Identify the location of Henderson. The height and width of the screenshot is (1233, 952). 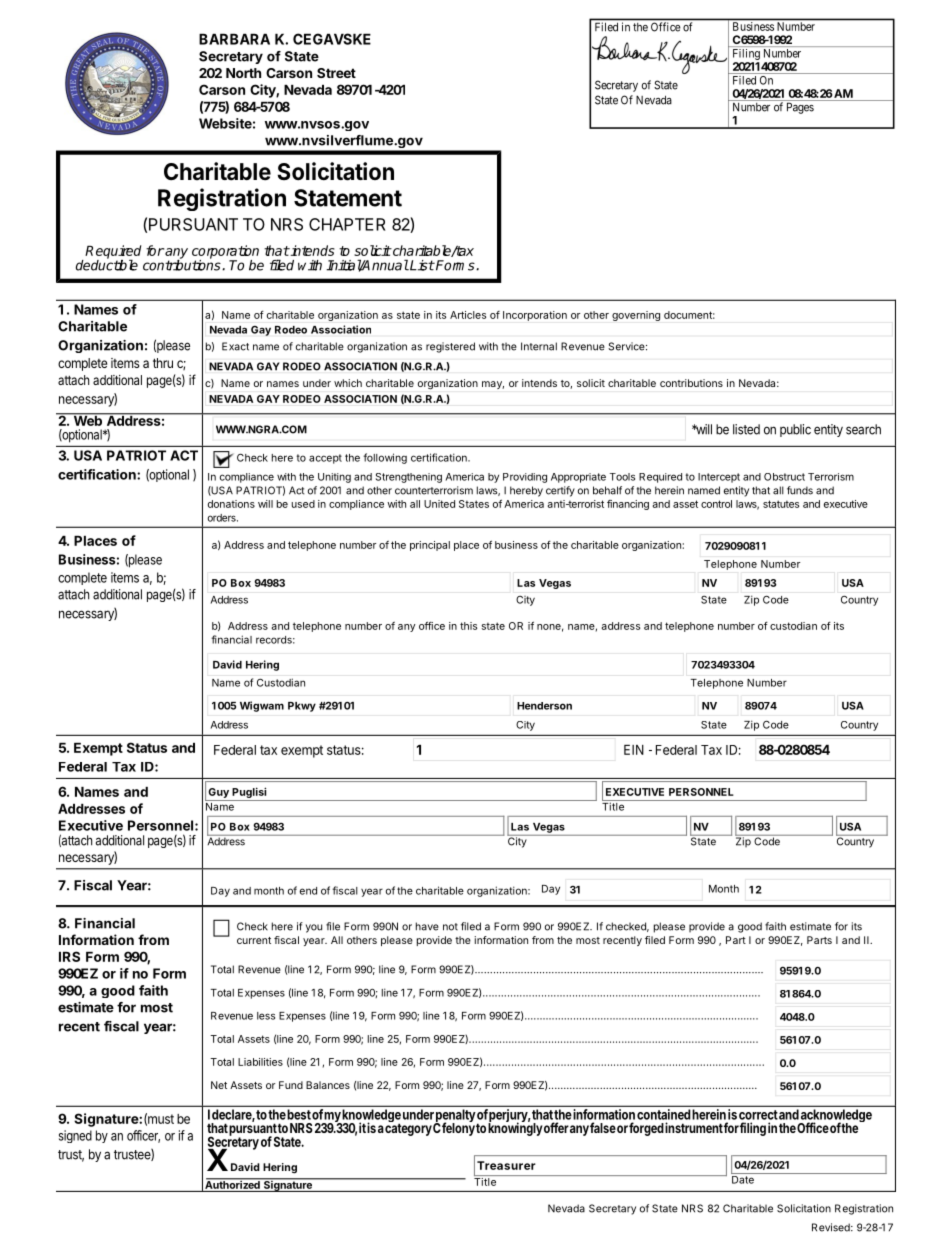
(544, 706).
